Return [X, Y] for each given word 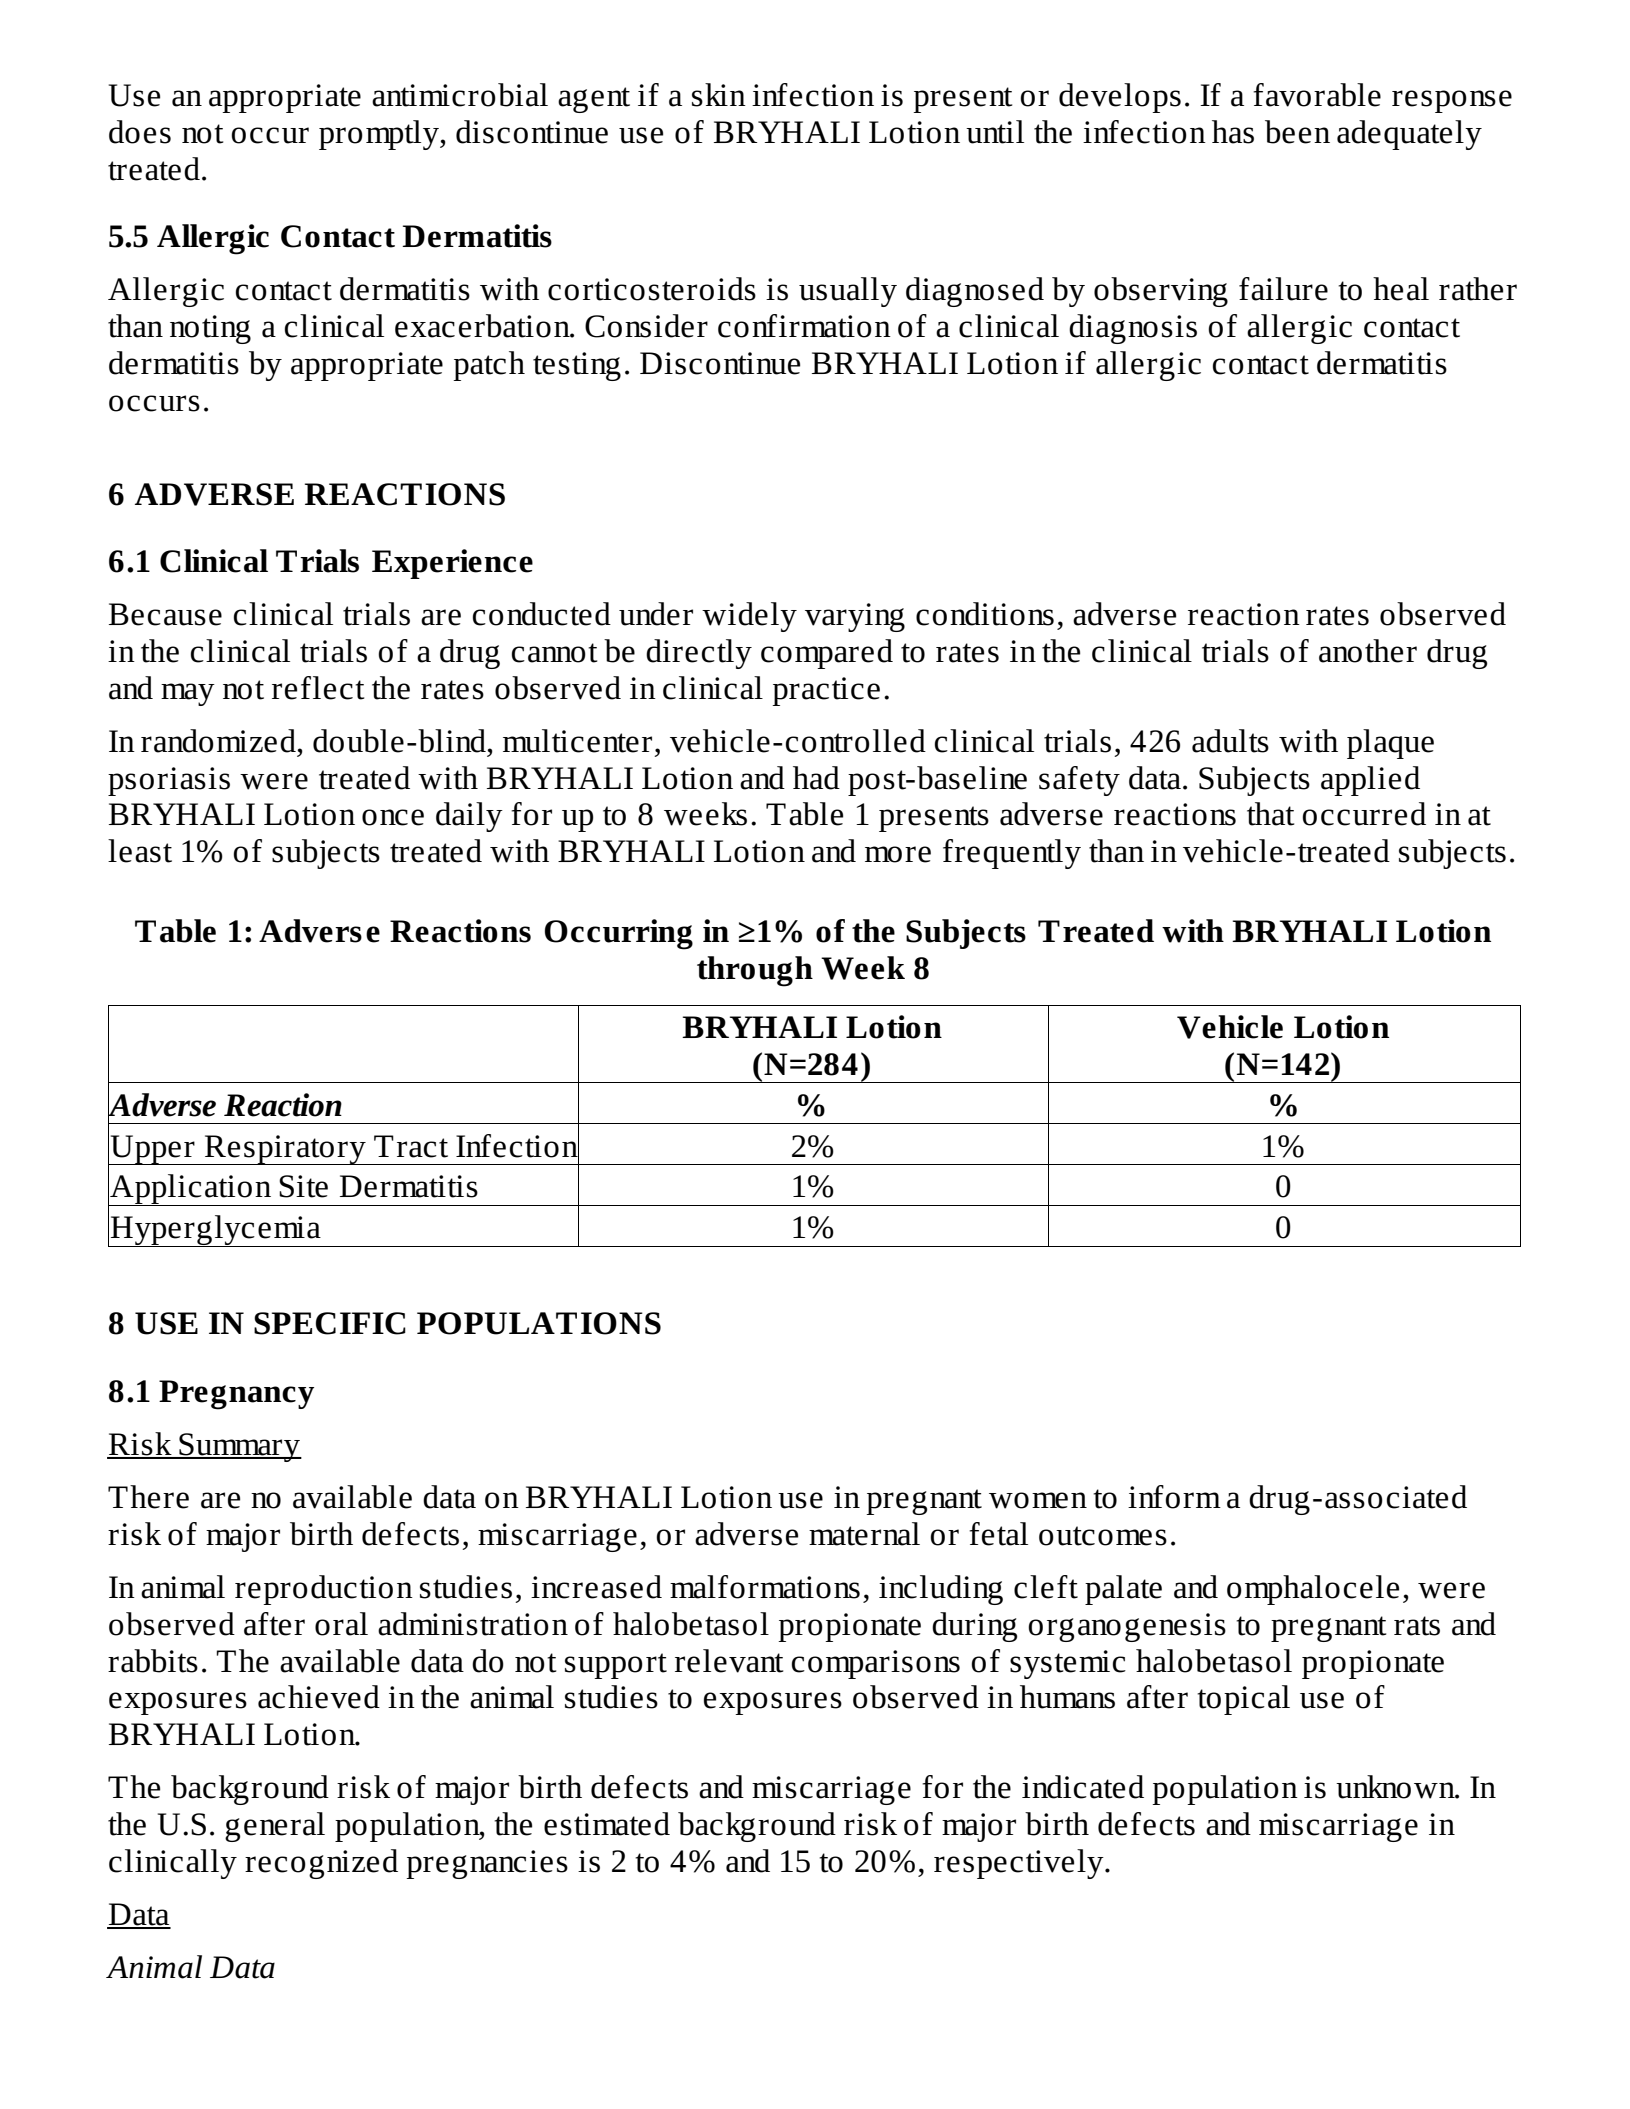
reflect [318, 688]
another [1368, 651]
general [275, 1827]
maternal [864, 1534]
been [1297, 132]
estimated [607, 1824]
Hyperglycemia [216, 1231]
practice [826, 691]
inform [1174, 1497]
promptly [380, 135]
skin [719, 95]
